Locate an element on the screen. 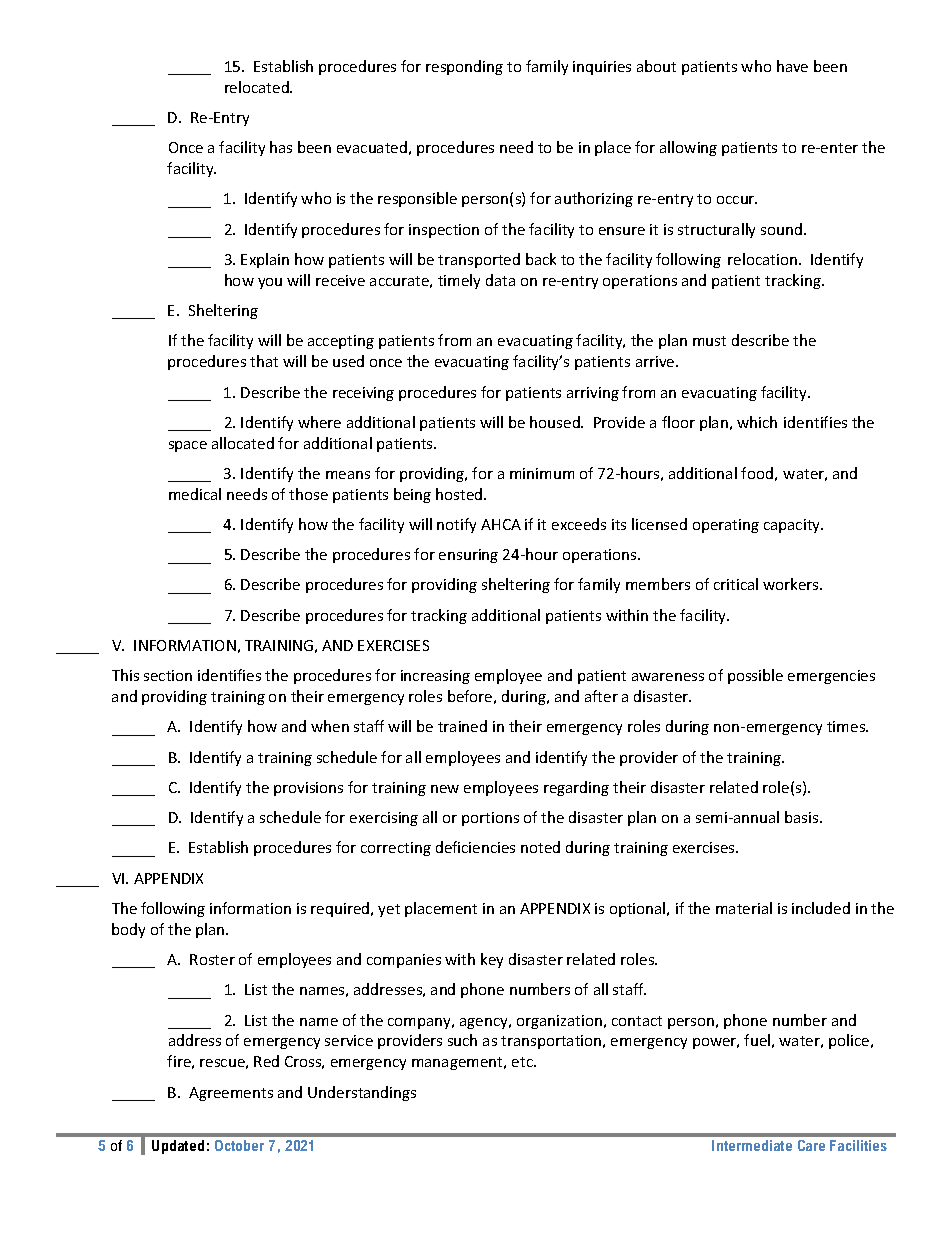 This screenshot has width=952, height=1233. have is located at coordinates (792, 66).
